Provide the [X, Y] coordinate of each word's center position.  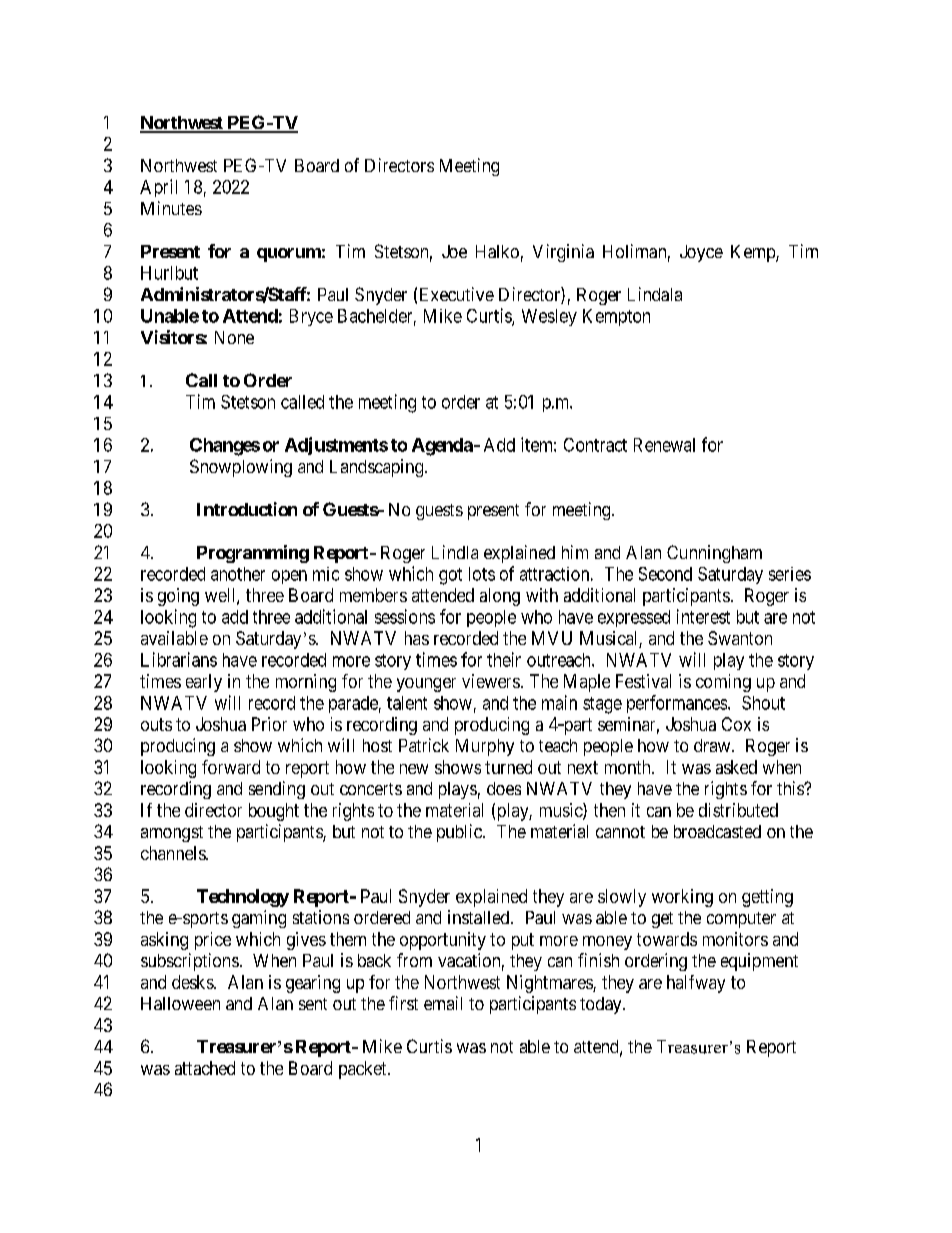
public [460, 833]
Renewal [664, 445]
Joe [454, 251]
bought [274, 812]
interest [703, 616]
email [443, 1003]
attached [205, 1068]
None [234, 337]
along [500, 597]
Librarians [179, 659]
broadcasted [717, 831]
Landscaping [378, 468]
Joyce [701, 253]
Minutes [171, 208]
